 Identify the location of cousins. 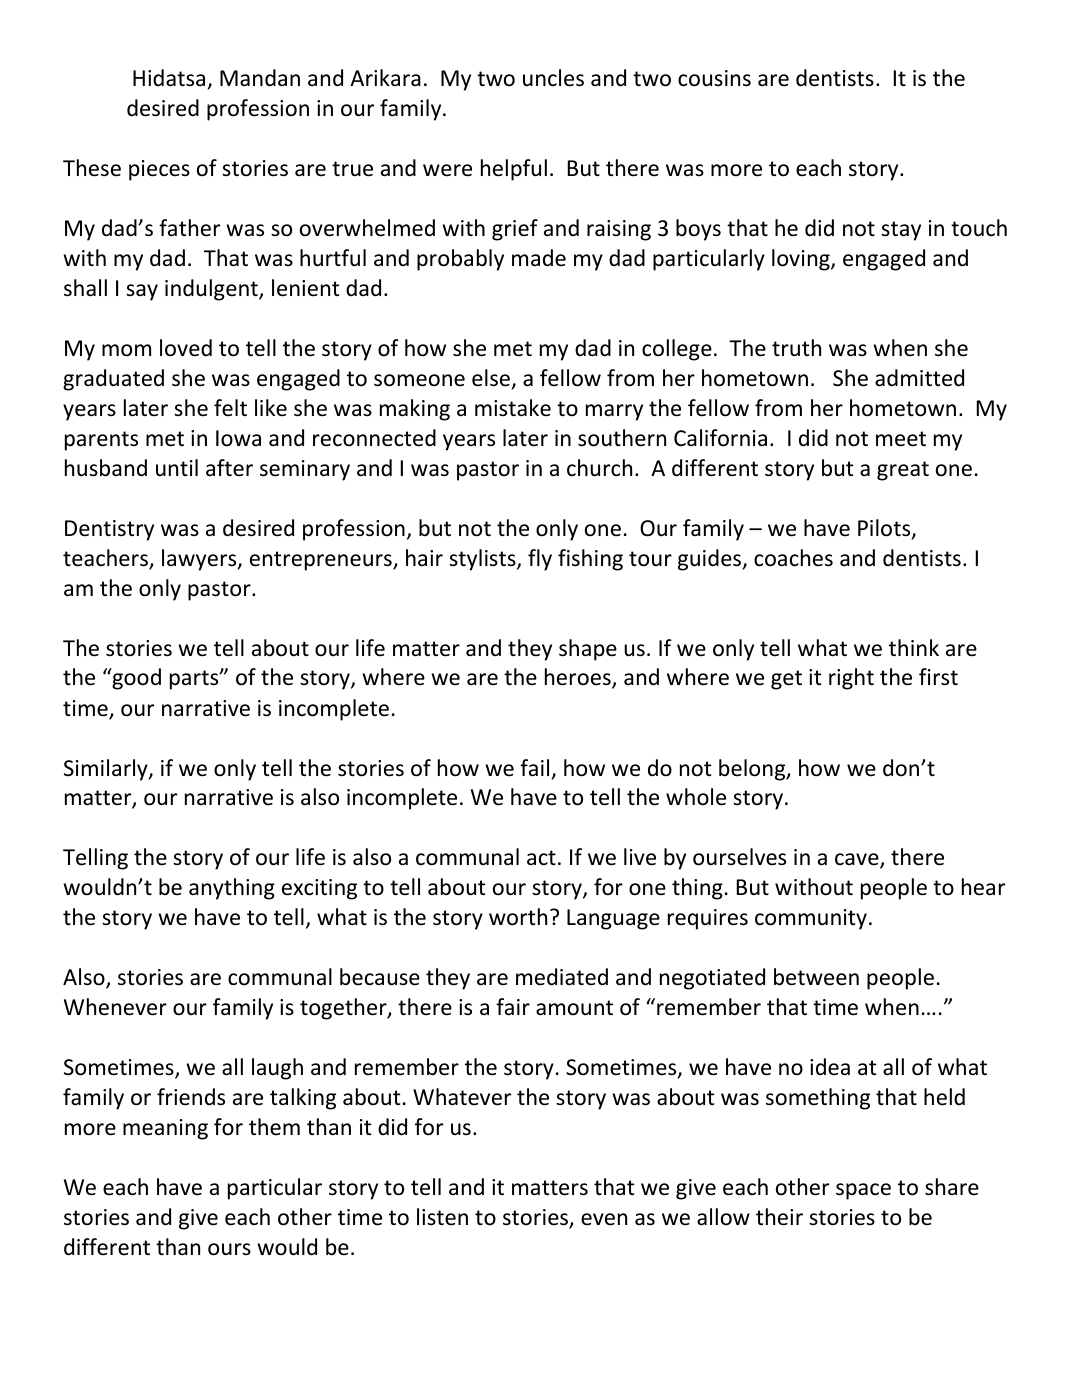
(714, 78).
